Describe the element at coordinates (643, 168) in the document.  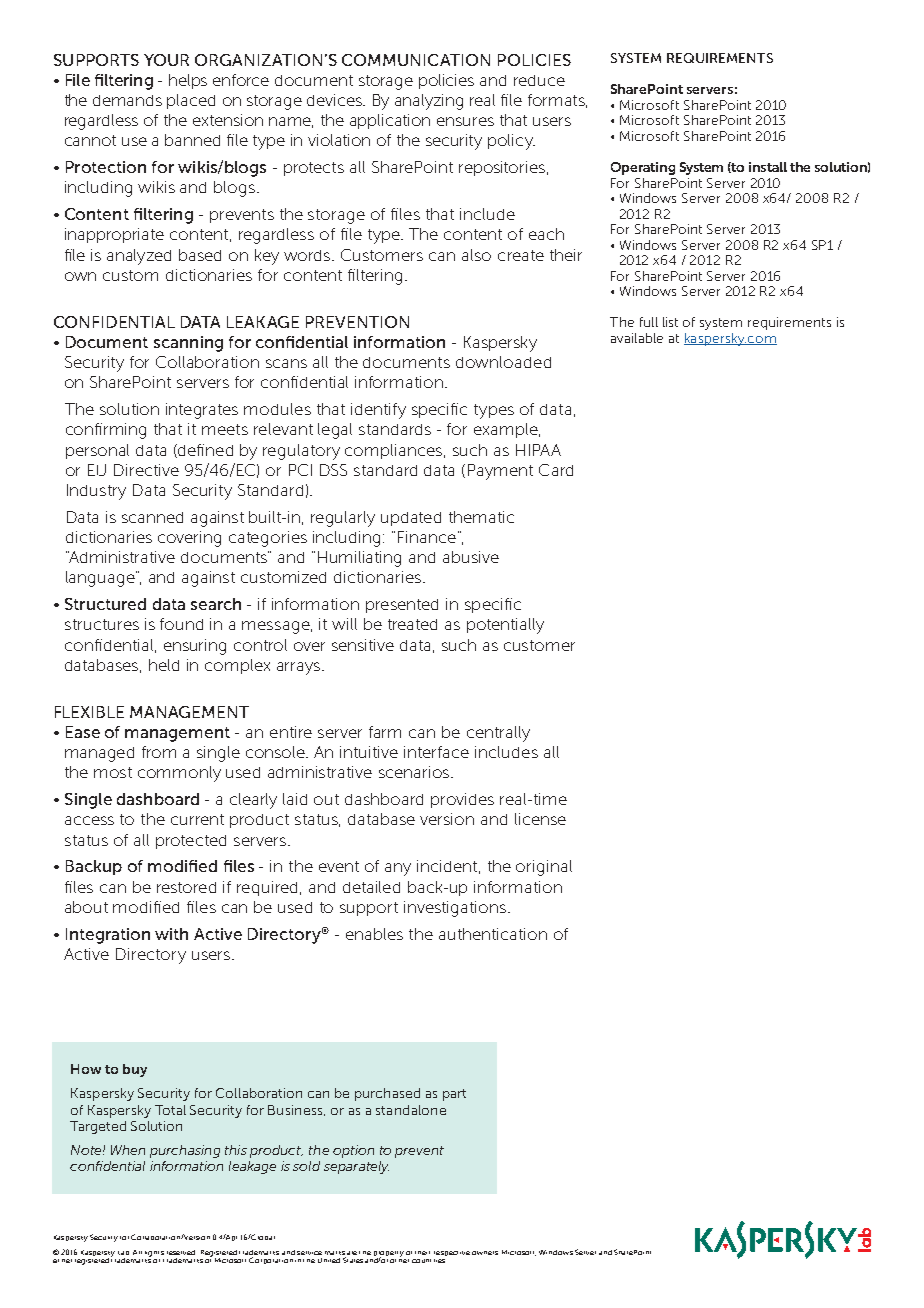
I see `Operating` at that location.
